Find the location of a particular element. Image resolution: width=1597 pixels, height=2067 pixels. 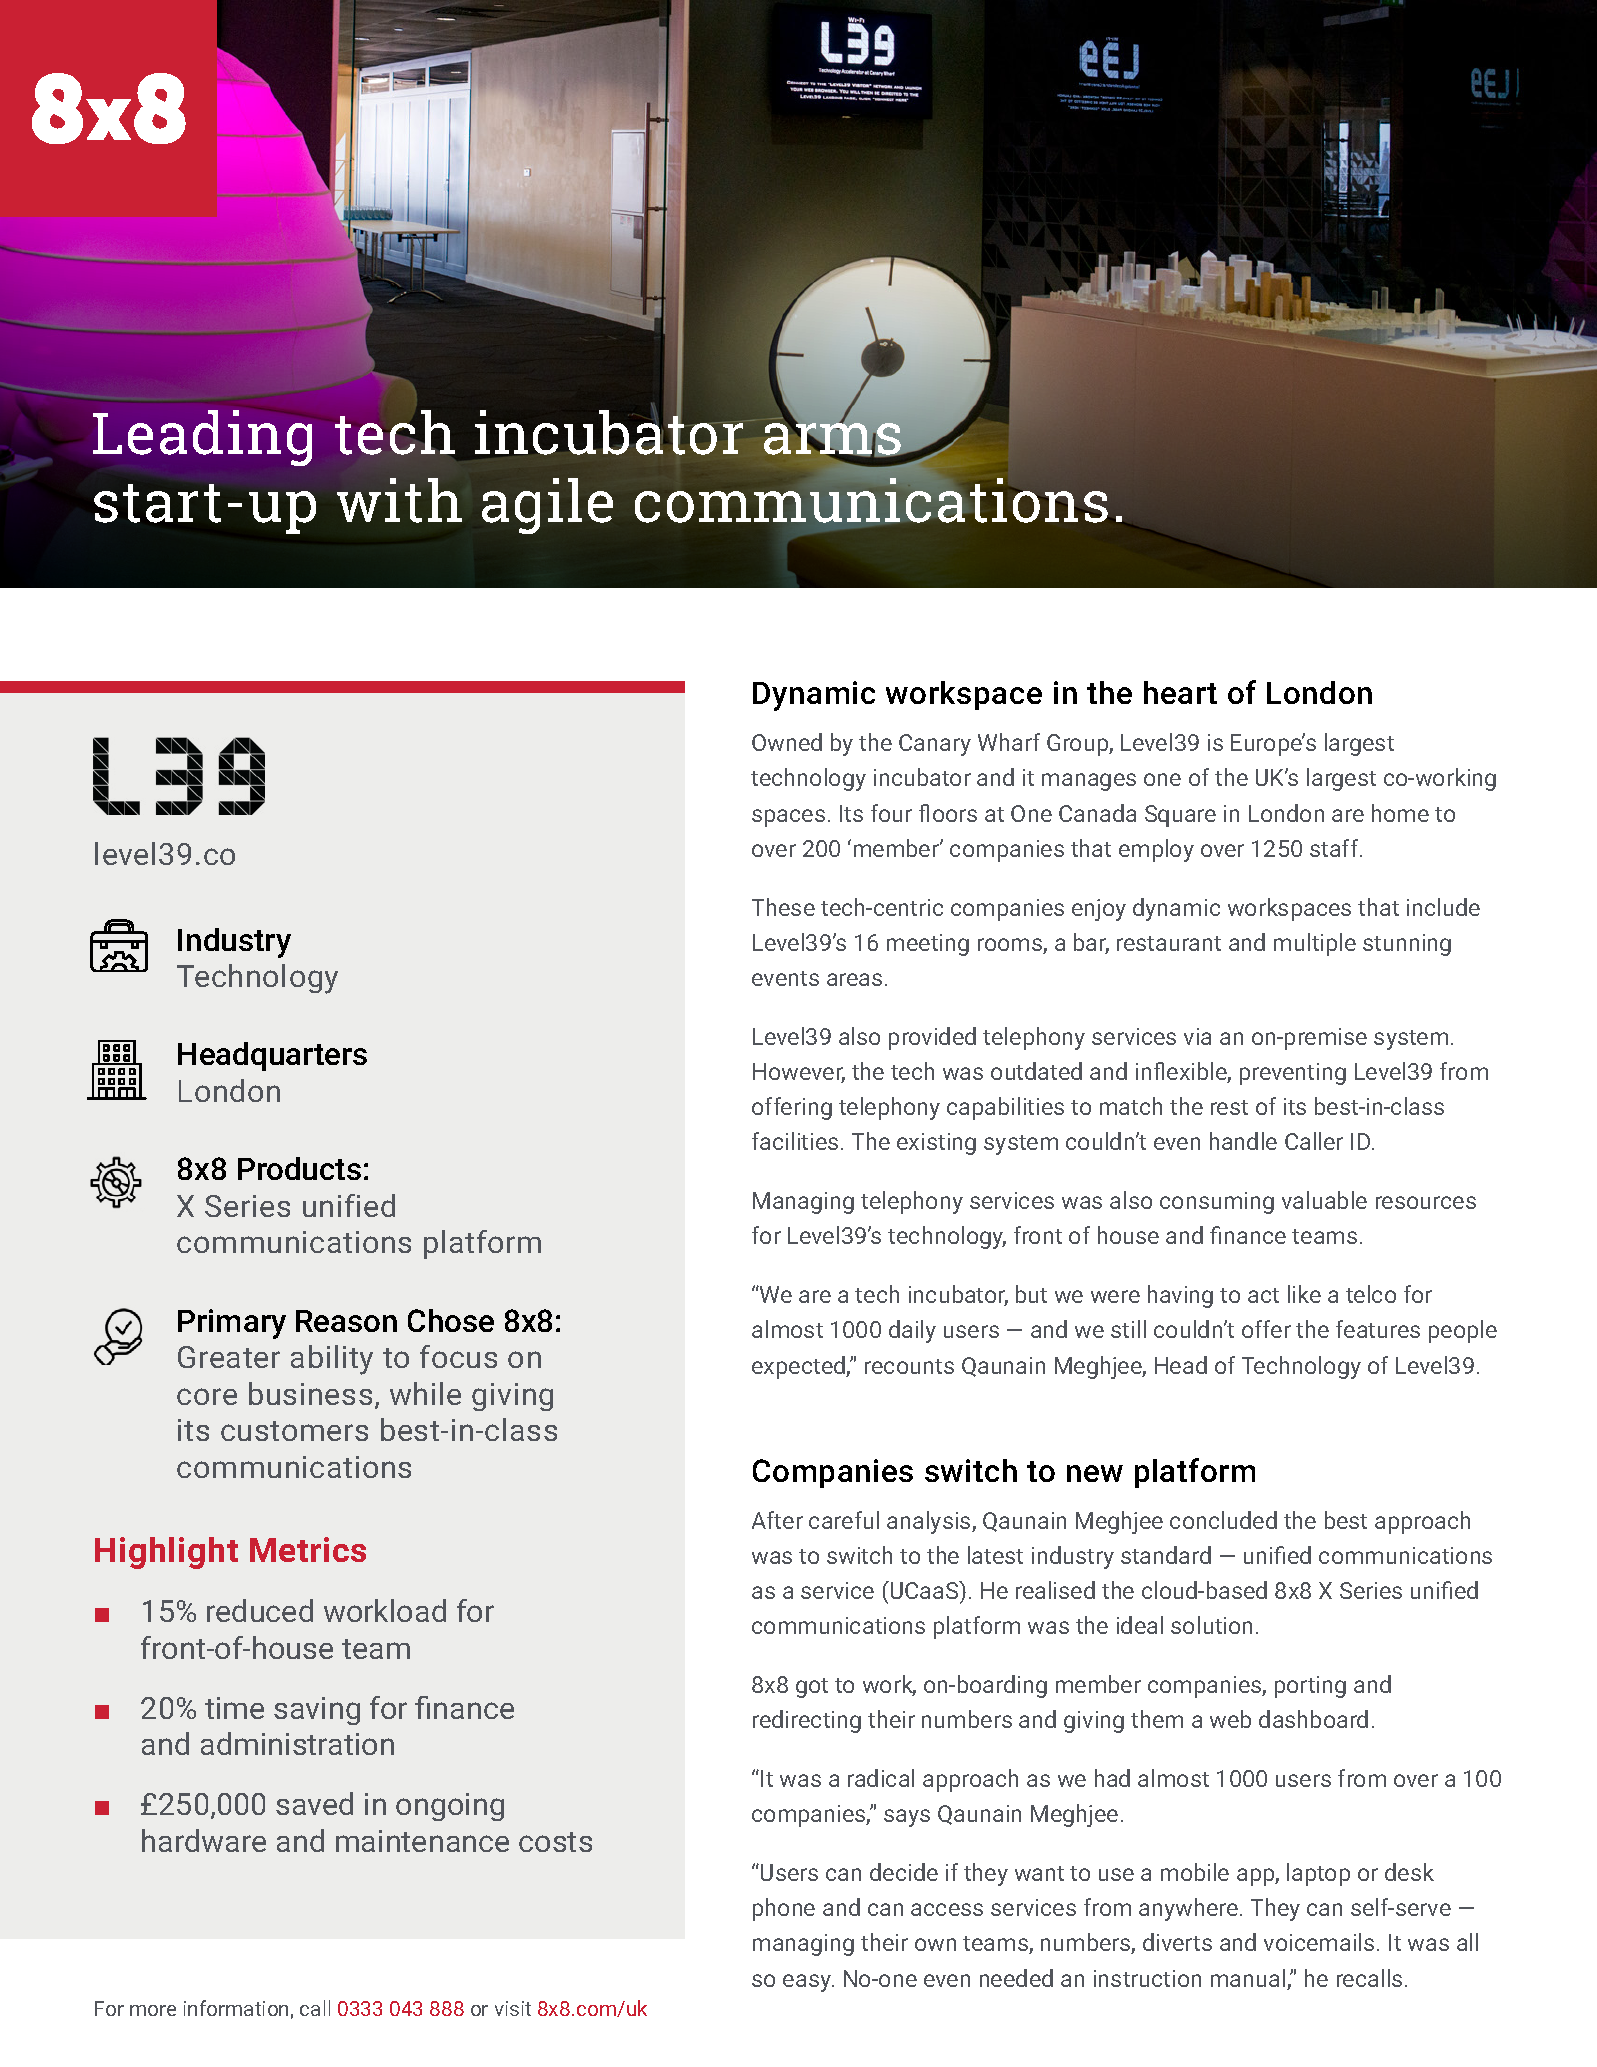

agile is located at coordinates (547, 506).
